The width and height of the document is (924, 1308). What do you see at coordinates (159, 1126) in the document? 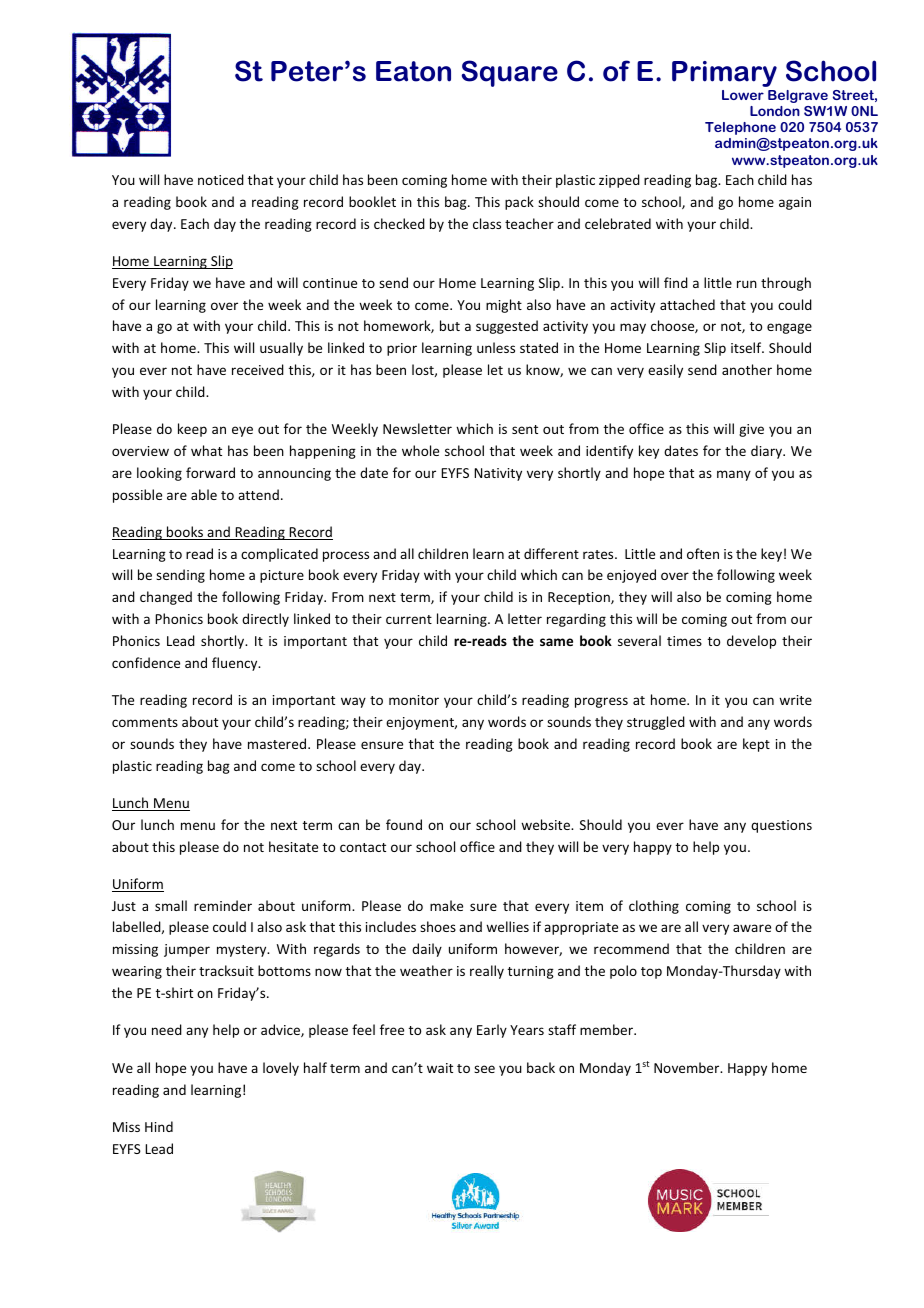
I see `Hind` at bounding box center [159, 1126].
